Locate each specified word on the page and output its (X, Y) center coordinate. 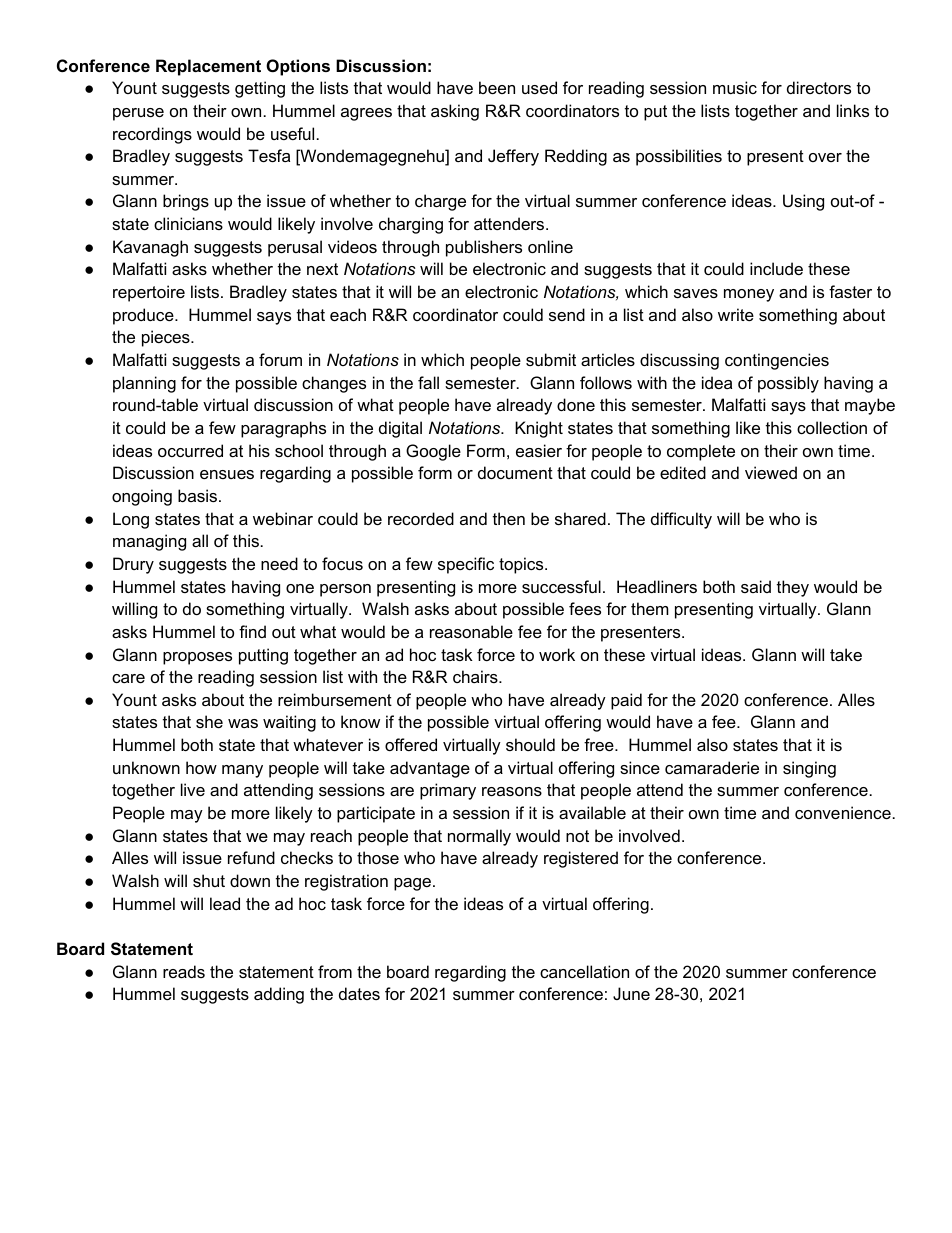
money (749, 295)
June (631, 993)
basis (197, 495)
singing (809, 769)
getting (260, 89)
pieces (167, 338)
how (201, 767)
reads (184, 971)
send (567, 314)
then (509, 518)
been (497, 87)
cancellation (584, 971)
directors (819, 87)
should (530, 744)
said (756, 586)
